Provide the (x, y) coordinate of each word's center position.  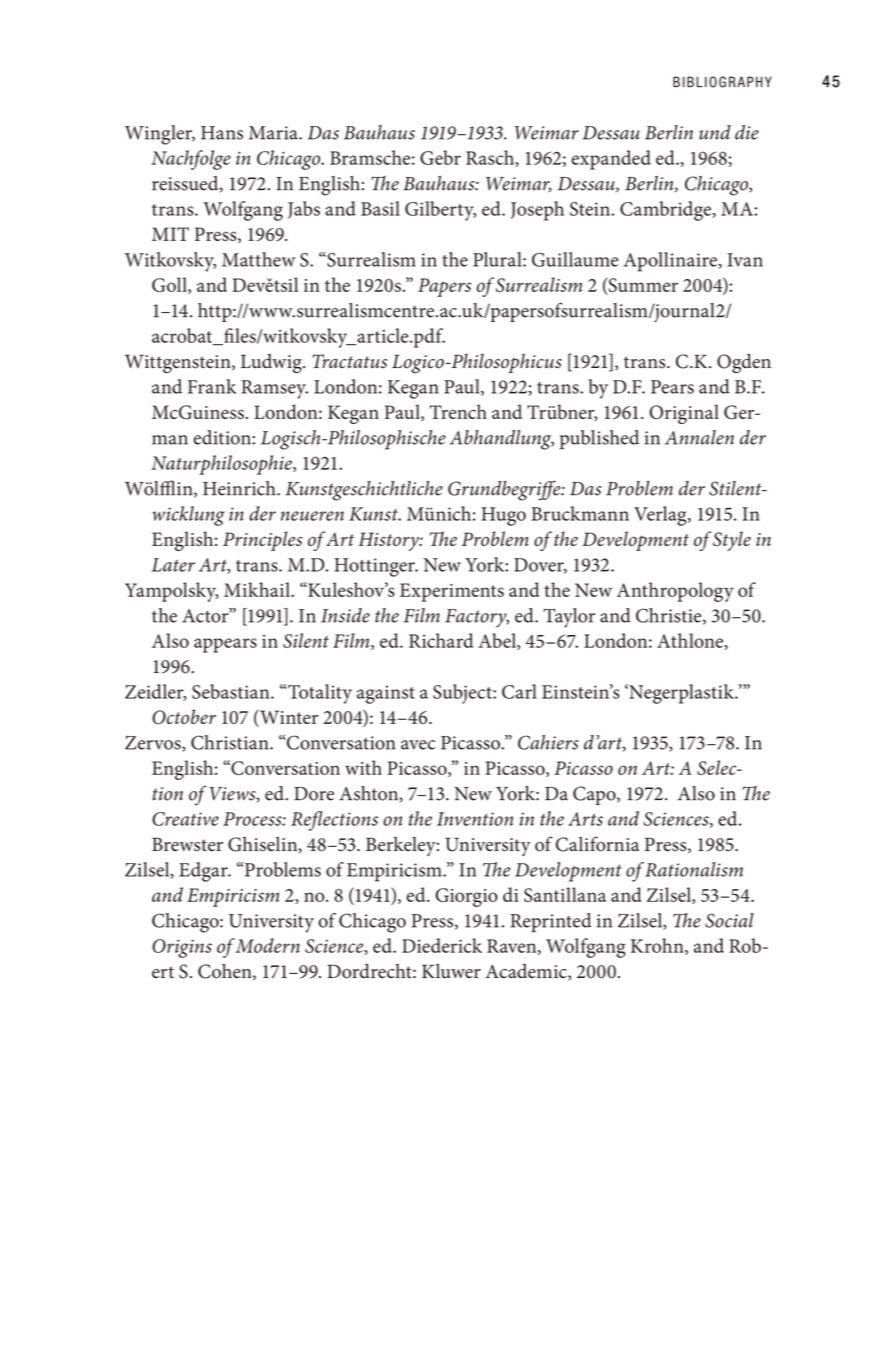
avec (418, 745)
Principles (262, 541)
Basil (380, 208)
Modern (268, 945)
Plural (498, 259)
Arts (585, 819)
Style (732, 541)
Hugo (503, 516)
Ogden (744, 363)
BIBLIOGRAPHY (722, 82)
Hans (222, 133)
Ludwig (272, 364)
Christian (231, 742)
